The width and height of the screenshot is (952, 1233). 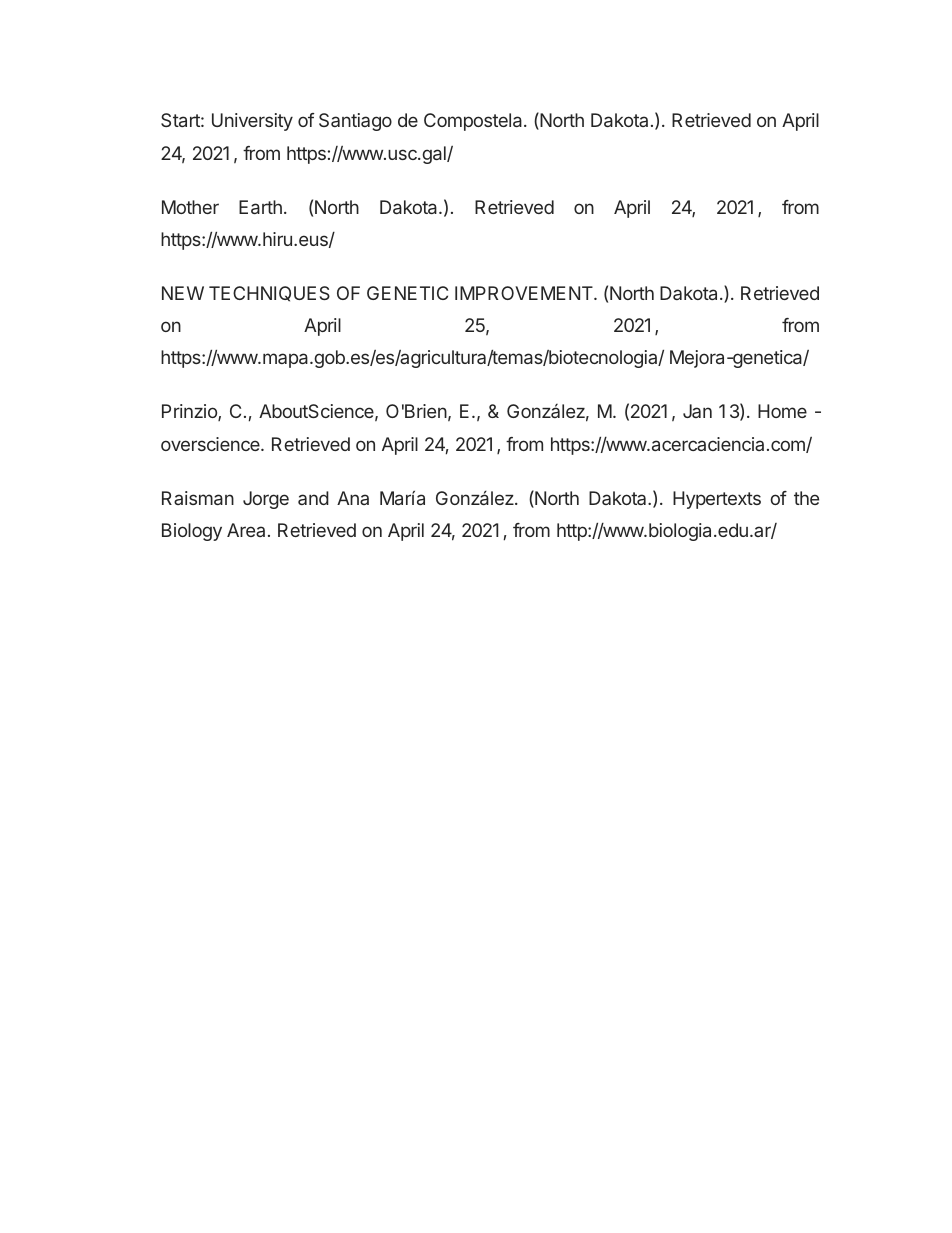 What do you see at coordinates (269, 294) in the screenshot?
I see `TECHNIQUES` at bounding box center [269, 294].
